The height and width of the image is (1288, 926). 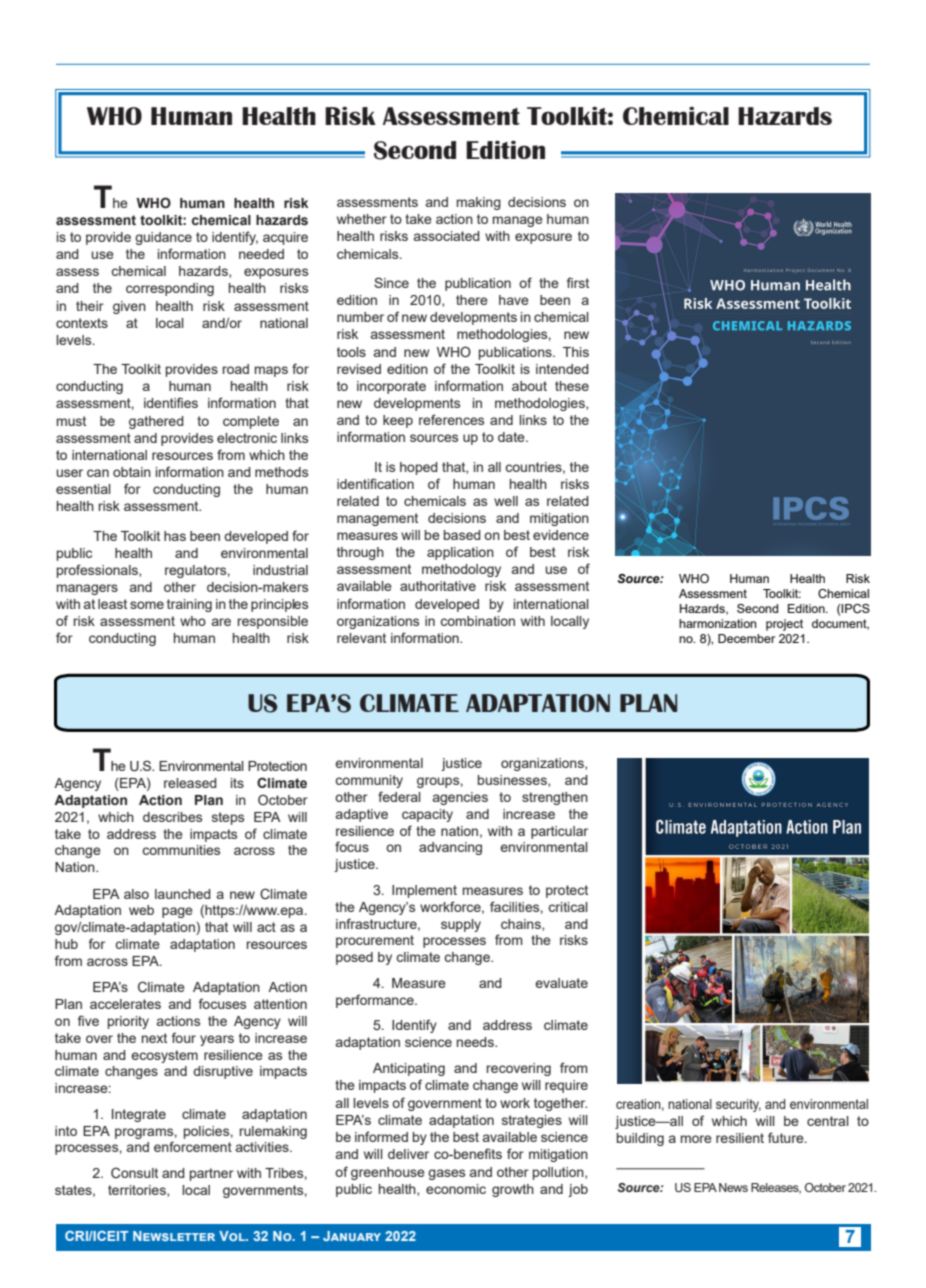 I want to click on territories, so click(x=138, y=1191).
